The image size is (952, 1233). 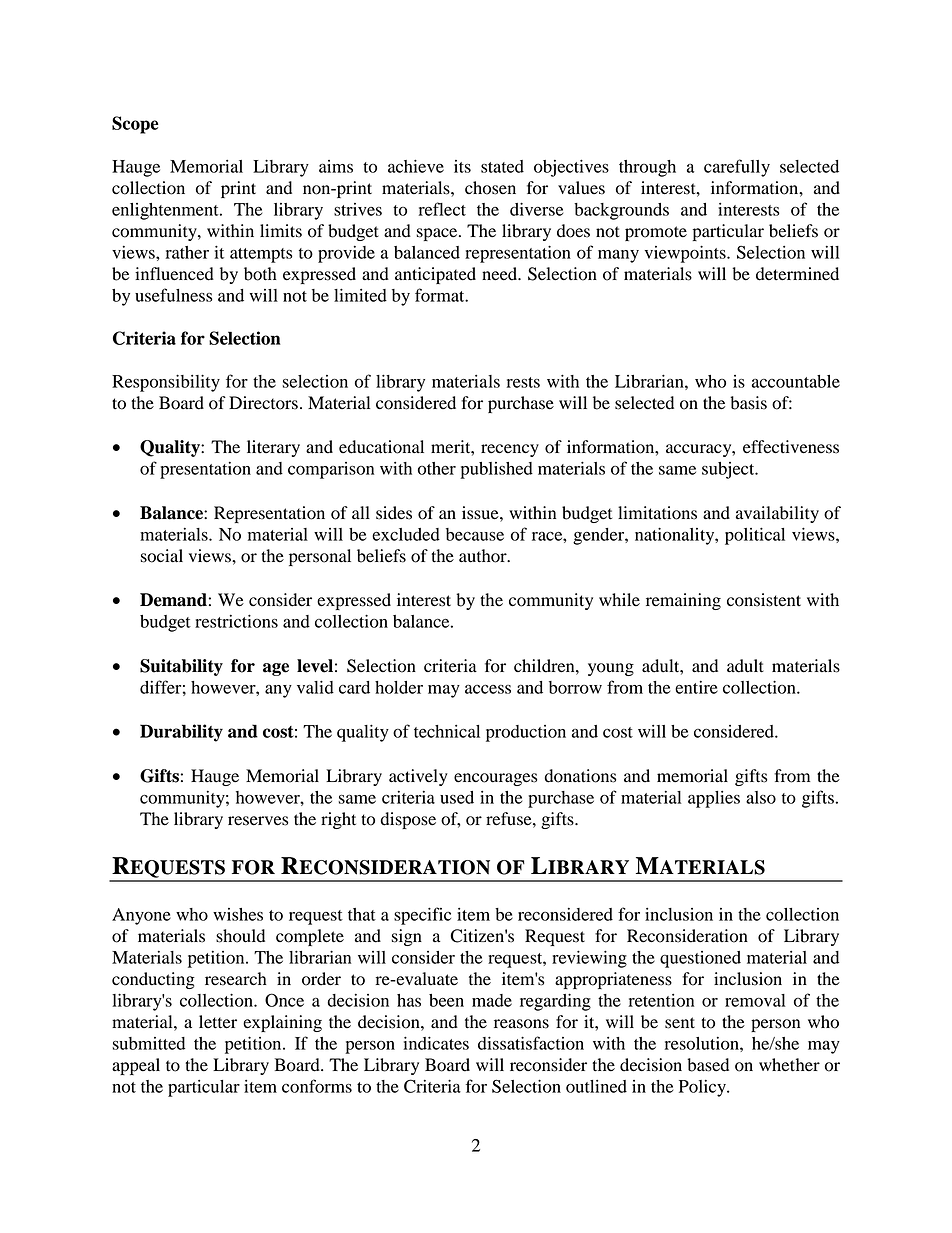 What do you see at coordinates (683, 601) in the screenshot?
I see `remaining` at bounding box center [683, 601].
